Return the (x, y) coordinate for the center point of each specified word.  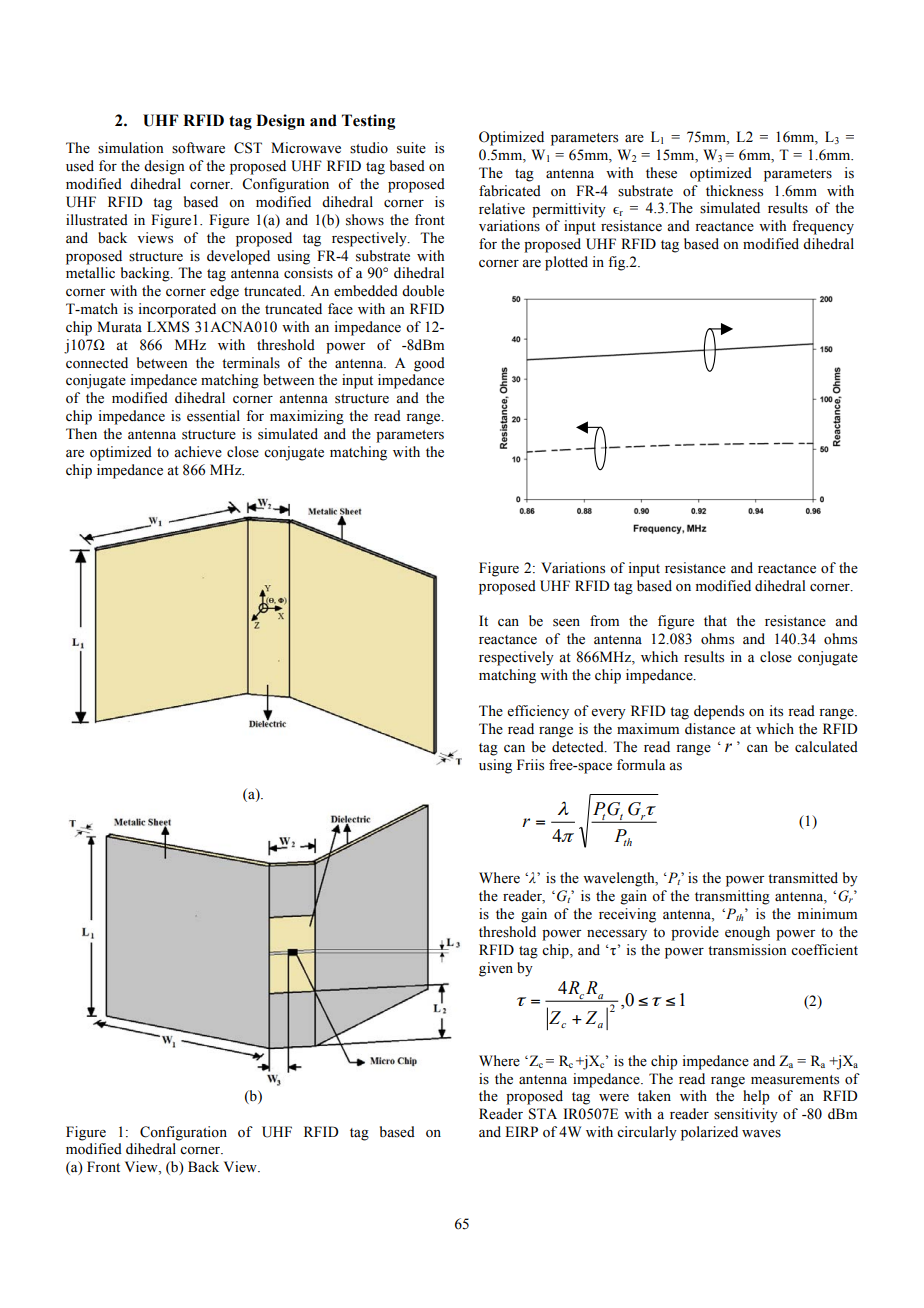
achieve (198, 452)
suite (411, 148)
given (496, 969)
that (715, 620)
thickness (734, 191)
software (198, 148)
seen (566, 623)
